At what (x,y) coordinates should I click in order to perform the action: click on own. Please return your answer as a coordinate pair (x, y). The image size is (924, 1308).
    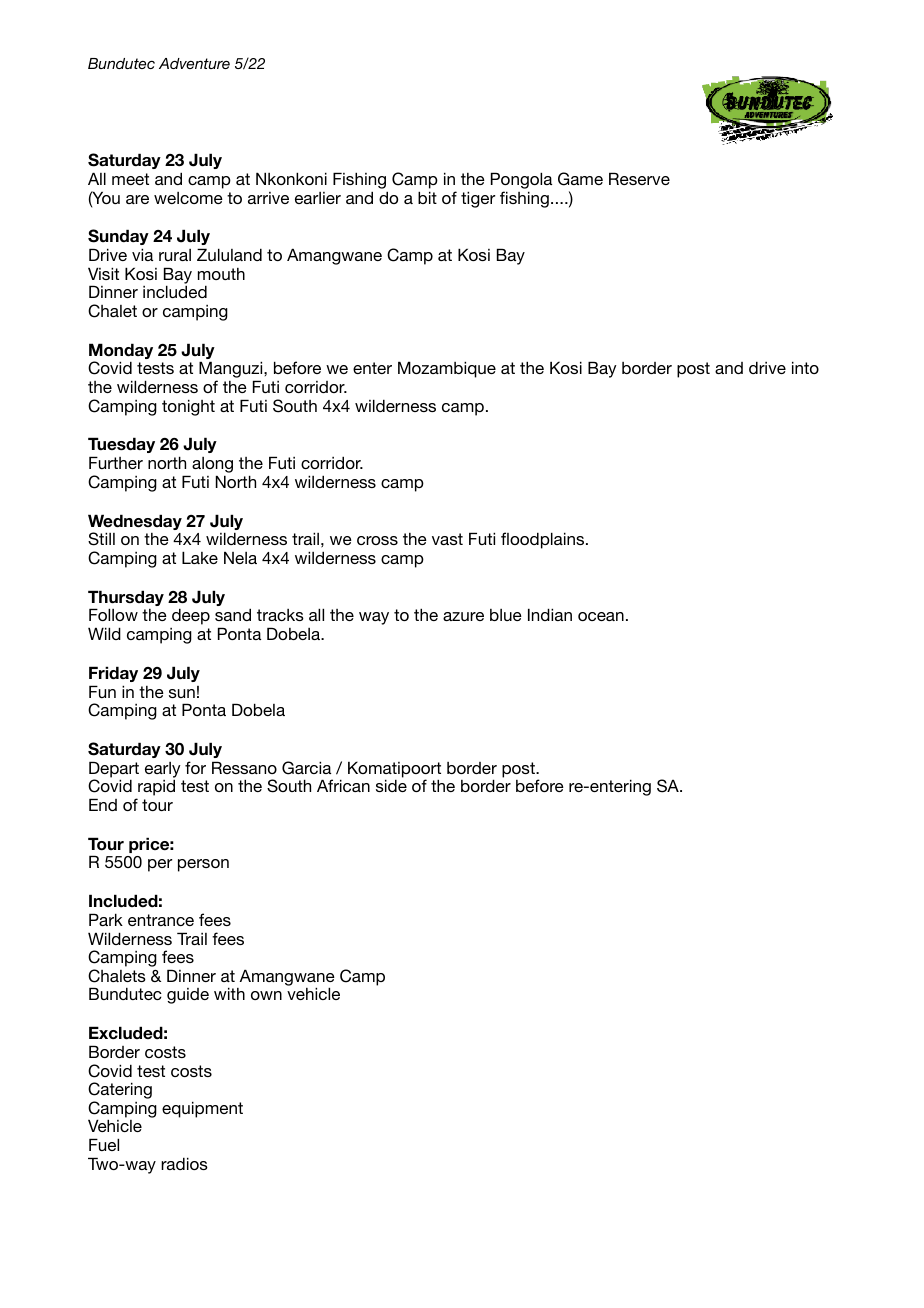
    Looking at the image, I should click on (266, 995).
